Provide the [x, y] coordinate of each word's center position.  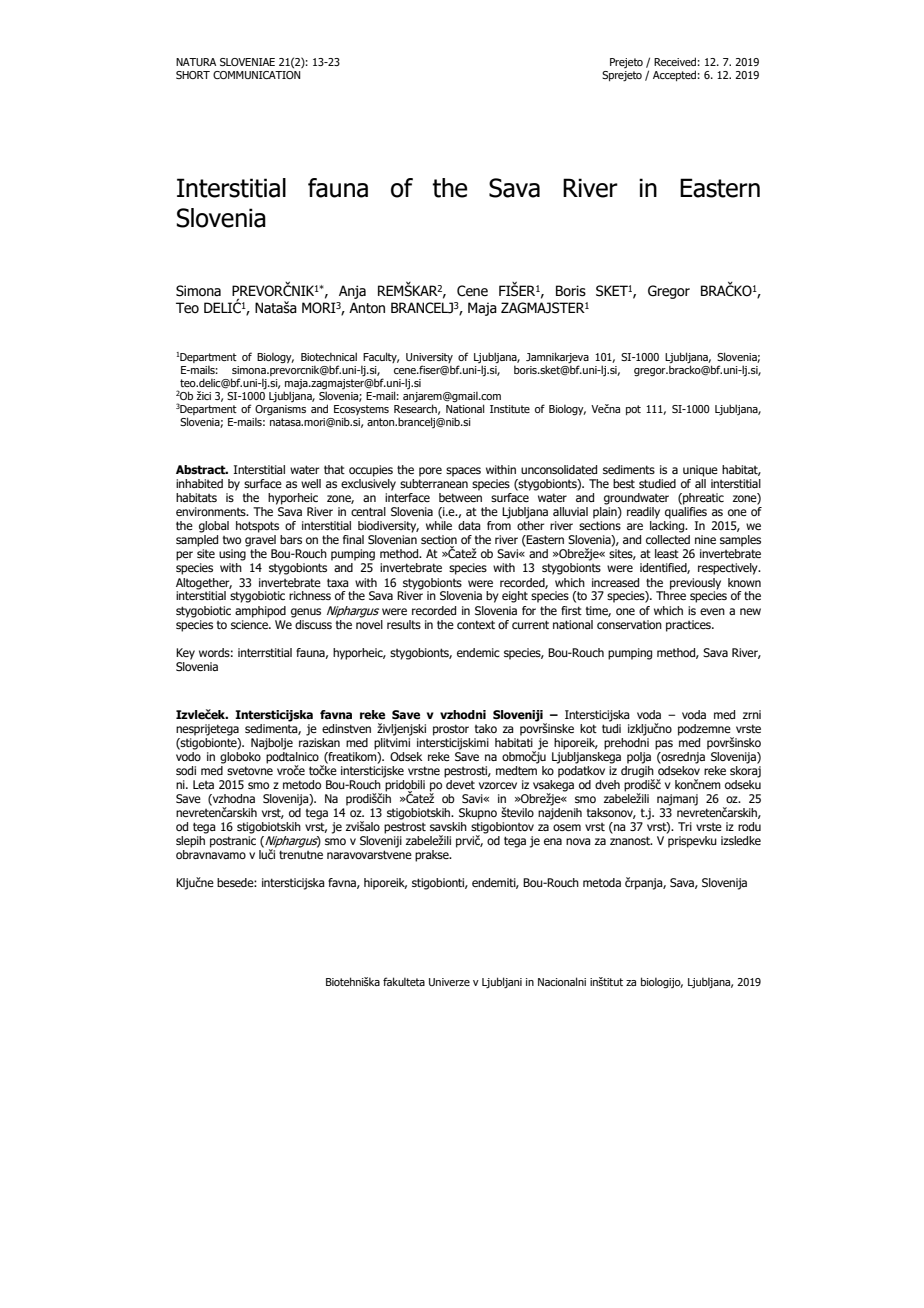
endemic [478, 652]
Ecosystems [361, 411]
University [429, 358]
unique [700, 471]
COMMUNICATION [257, 75]
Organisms [280, 410]
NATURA [196, 62]
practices [689, 626]
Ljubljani [502, 982]
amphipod [260, 612]
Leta [203, 784]
